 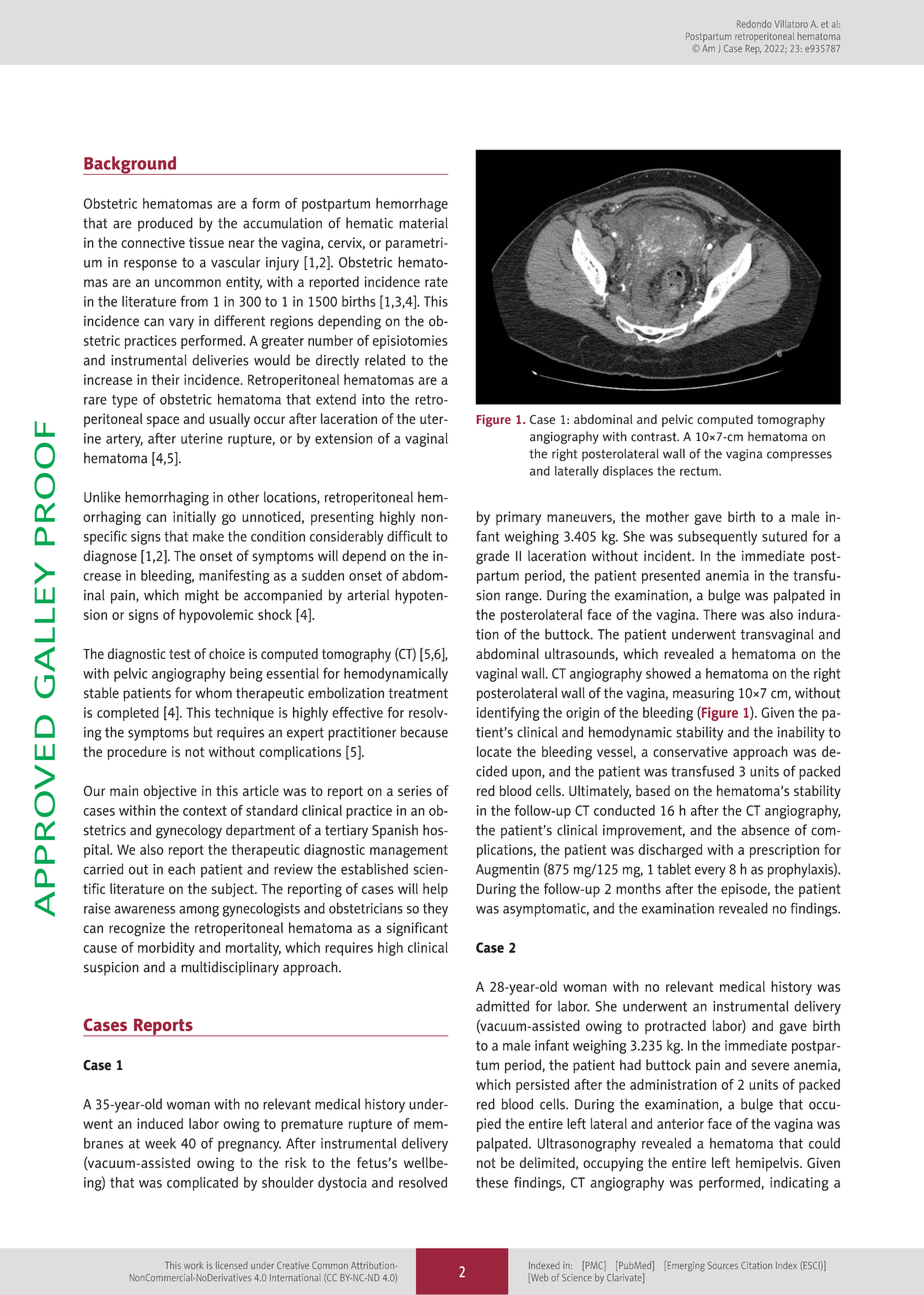 I want to click on objective, so click(x=170, y=792).
